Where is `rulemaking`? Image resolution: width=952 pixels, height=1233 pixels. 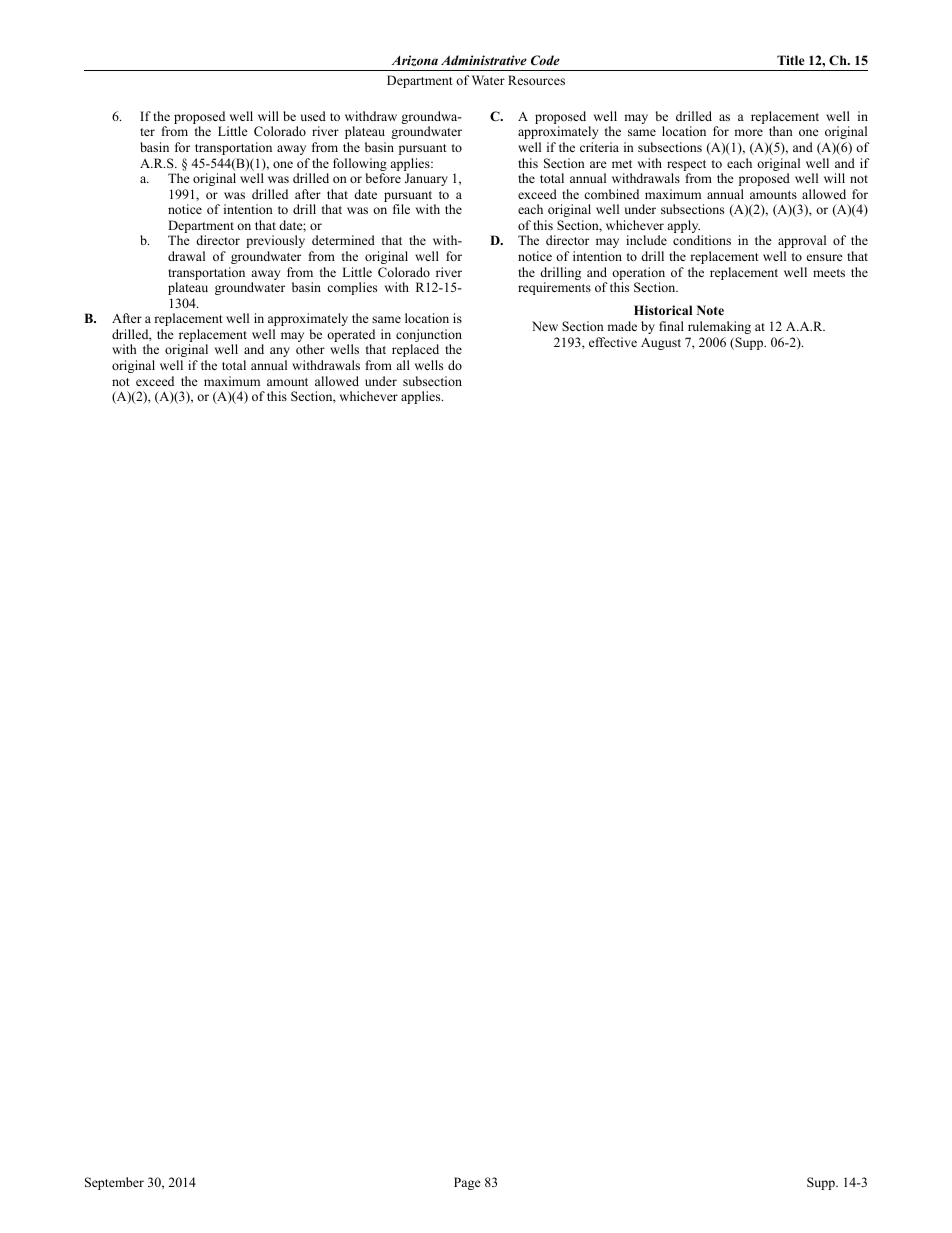 rulemaking is located at coordinates (719, 327).
